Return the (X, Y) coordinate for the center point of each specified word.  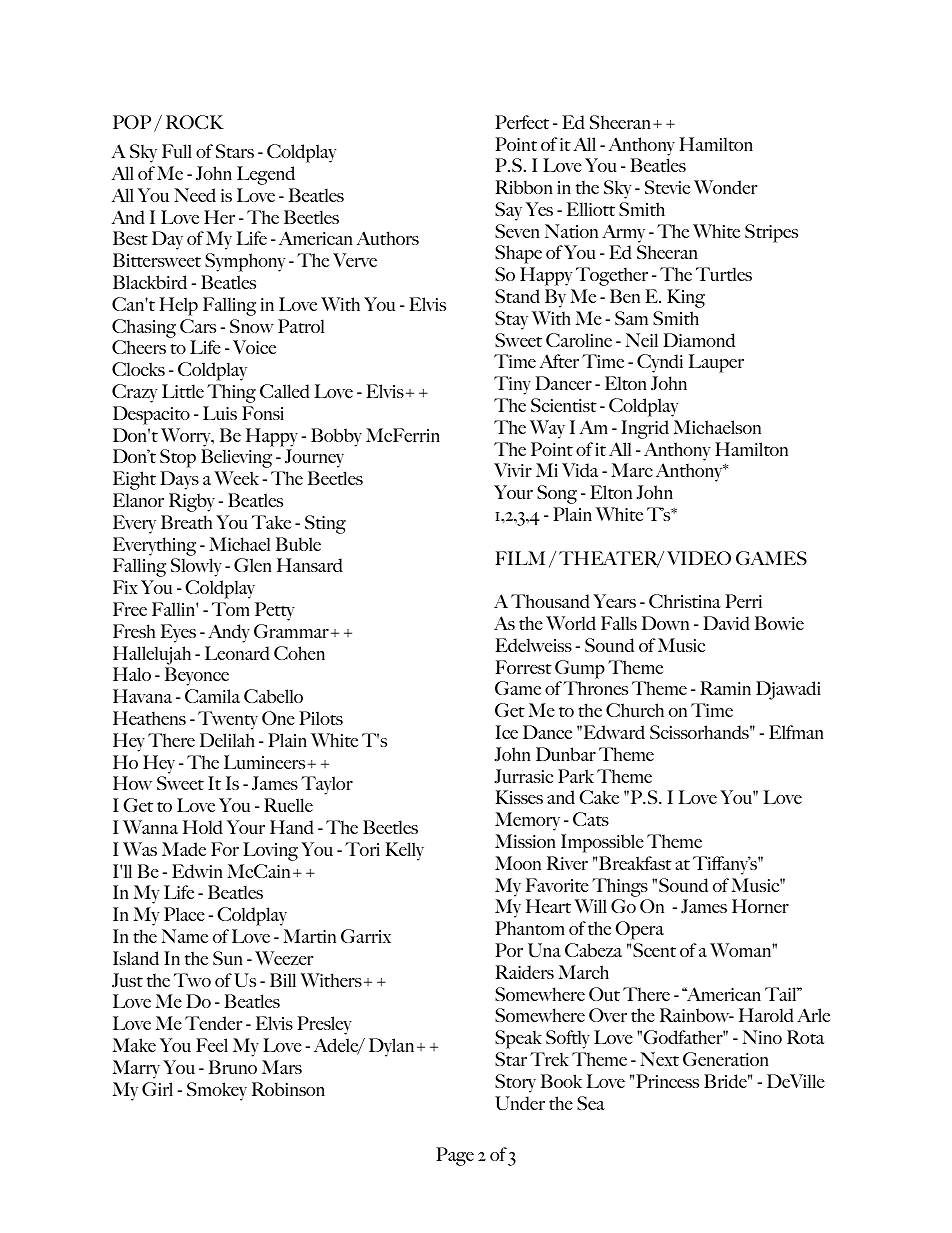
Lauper (716, 363)
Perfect (522, 122)
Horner (760, 906)
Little (183, 391)
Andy (229, 633)
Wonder (725, 187)
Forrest (523, 667)
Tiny (512, 385)
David (726, 623)
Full (177, 151)
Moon (518, 863)
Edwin (197, 871)
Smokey (217, 1091)
